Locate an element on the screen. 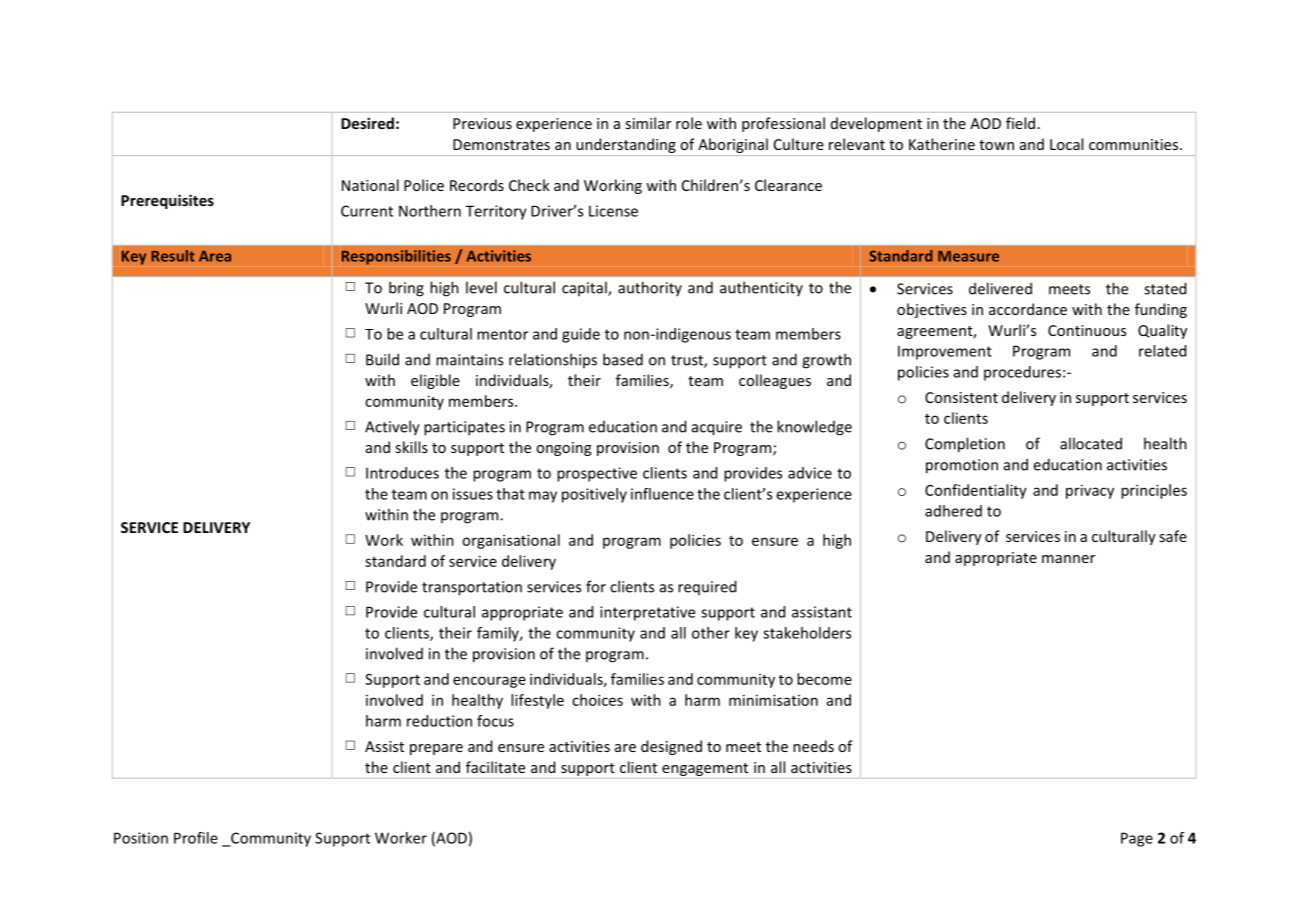  influence is located at coordinates (662, 494).
